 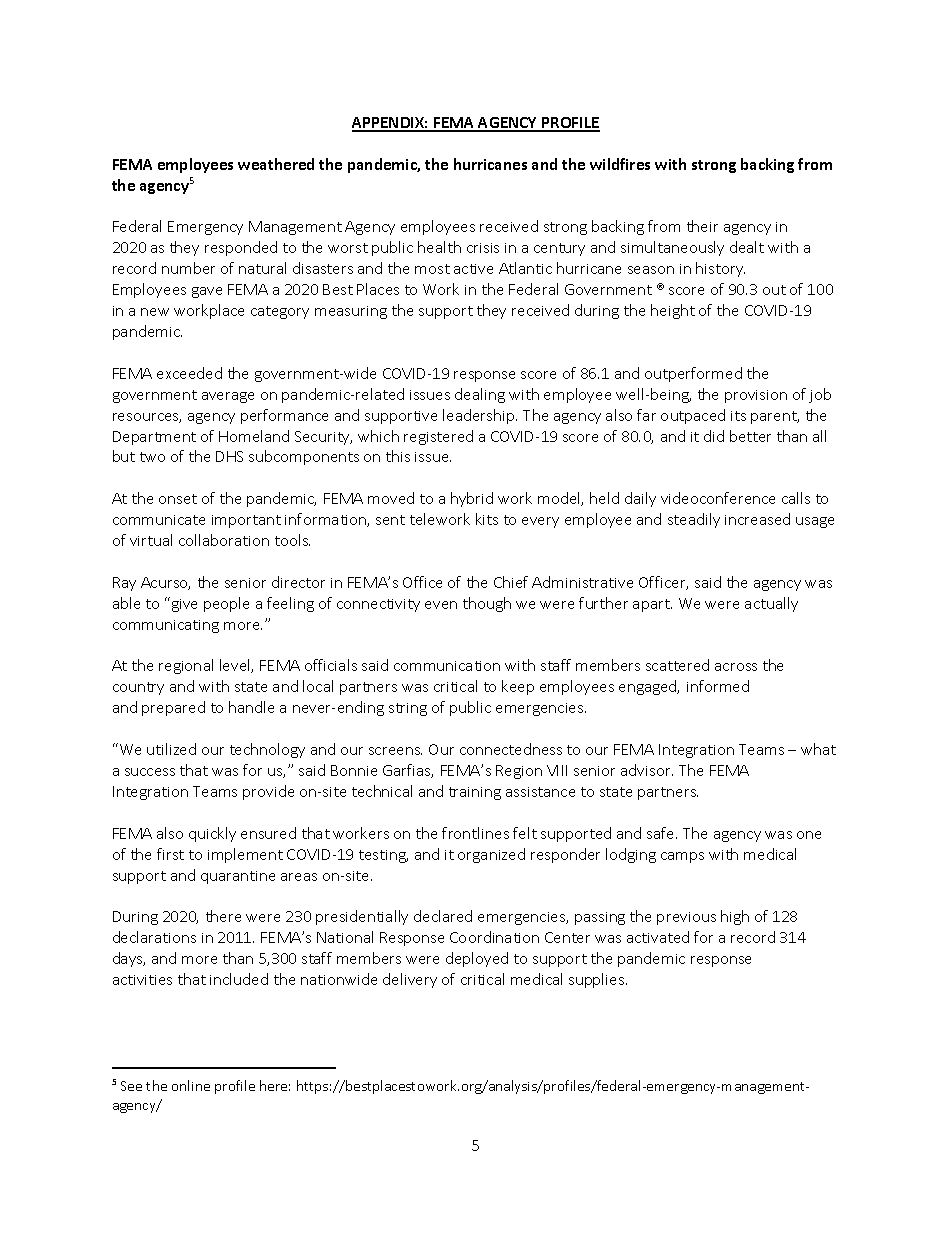 What do you see at coordinates (483, 248) in the screenshot?
I see `crisis` at bounding box center [483, 248].
